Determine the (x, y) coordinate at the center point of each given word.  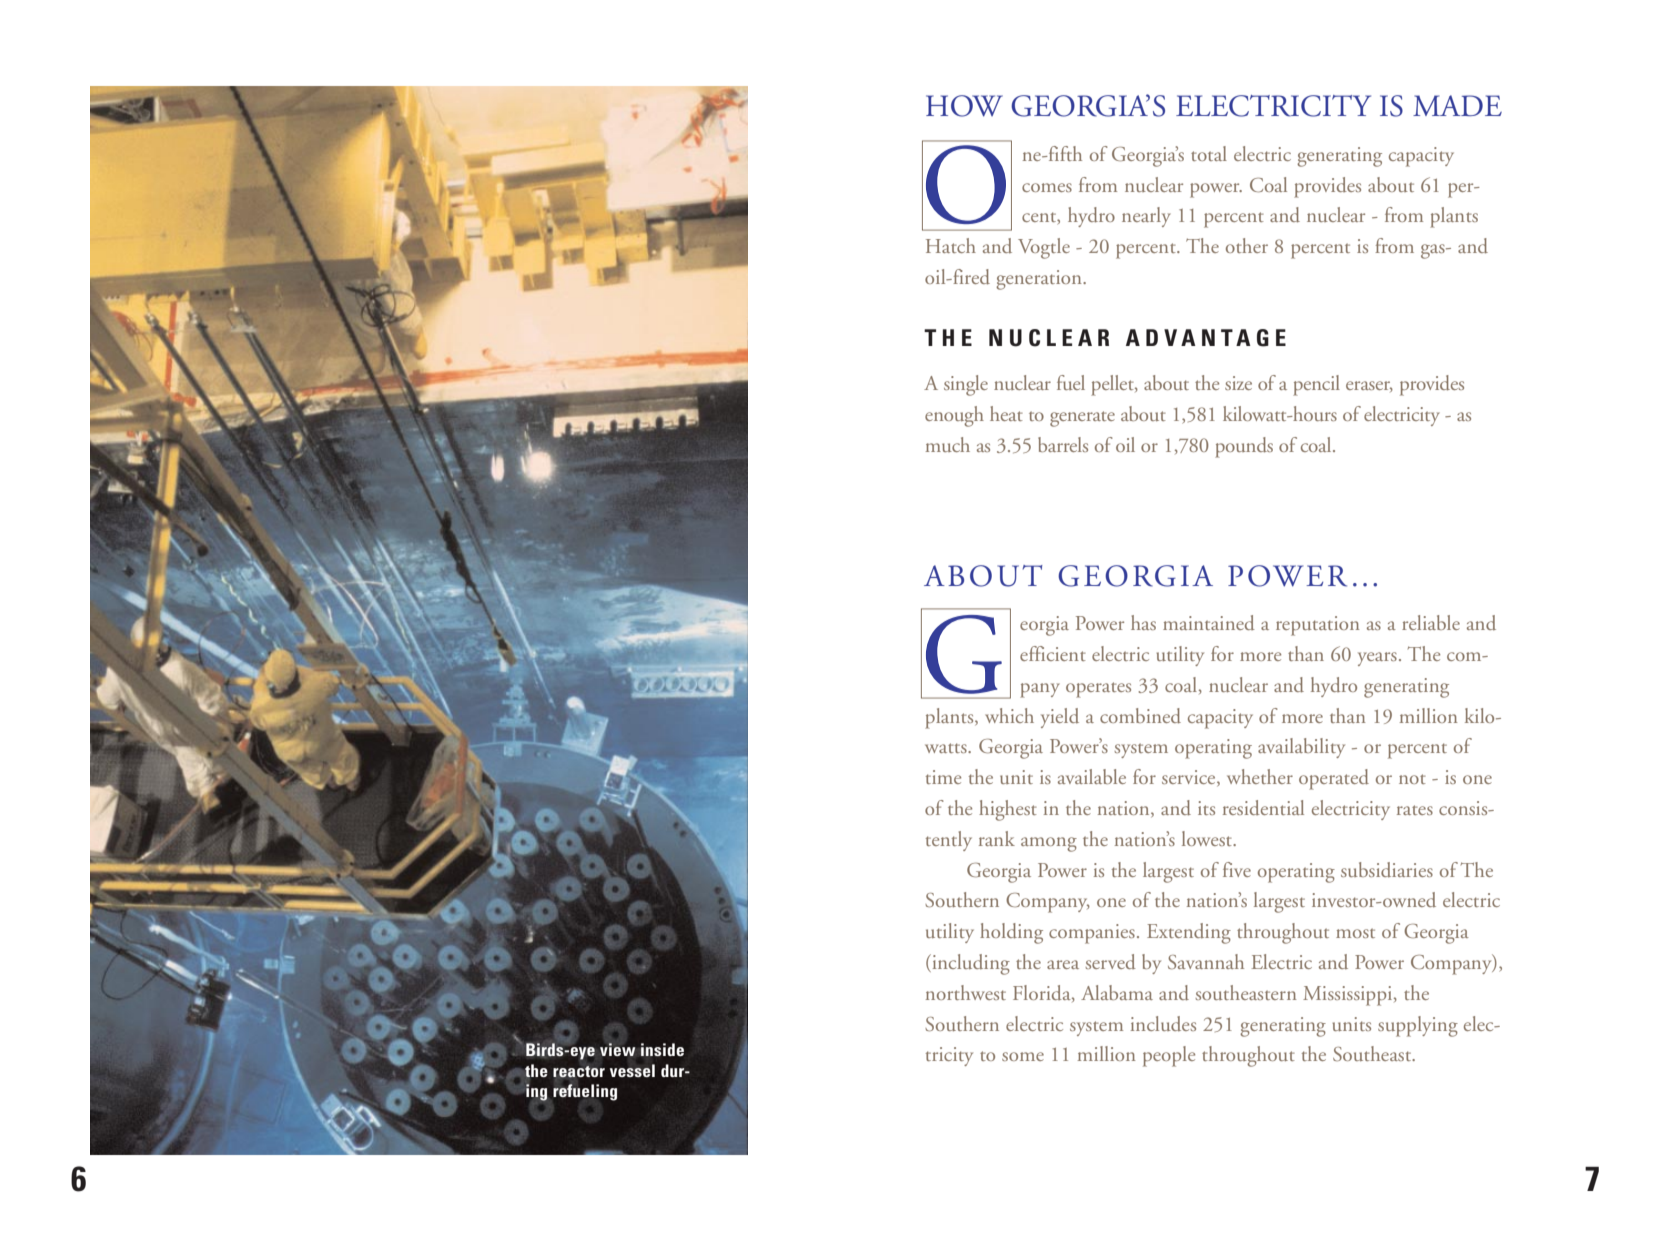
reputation (1318, 626)
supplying (1418, 1026)
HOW (964, 106)
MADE (1457, 105)
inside (662, 1049)
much (948, 444)
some (1023, 1056)
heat (1006, 413)
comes (1047, 187)
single (966, 385)
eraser (1369, 386)
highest (1008, 810)
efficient (1053, 653)
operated (1334, 779)
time (943, 777)
